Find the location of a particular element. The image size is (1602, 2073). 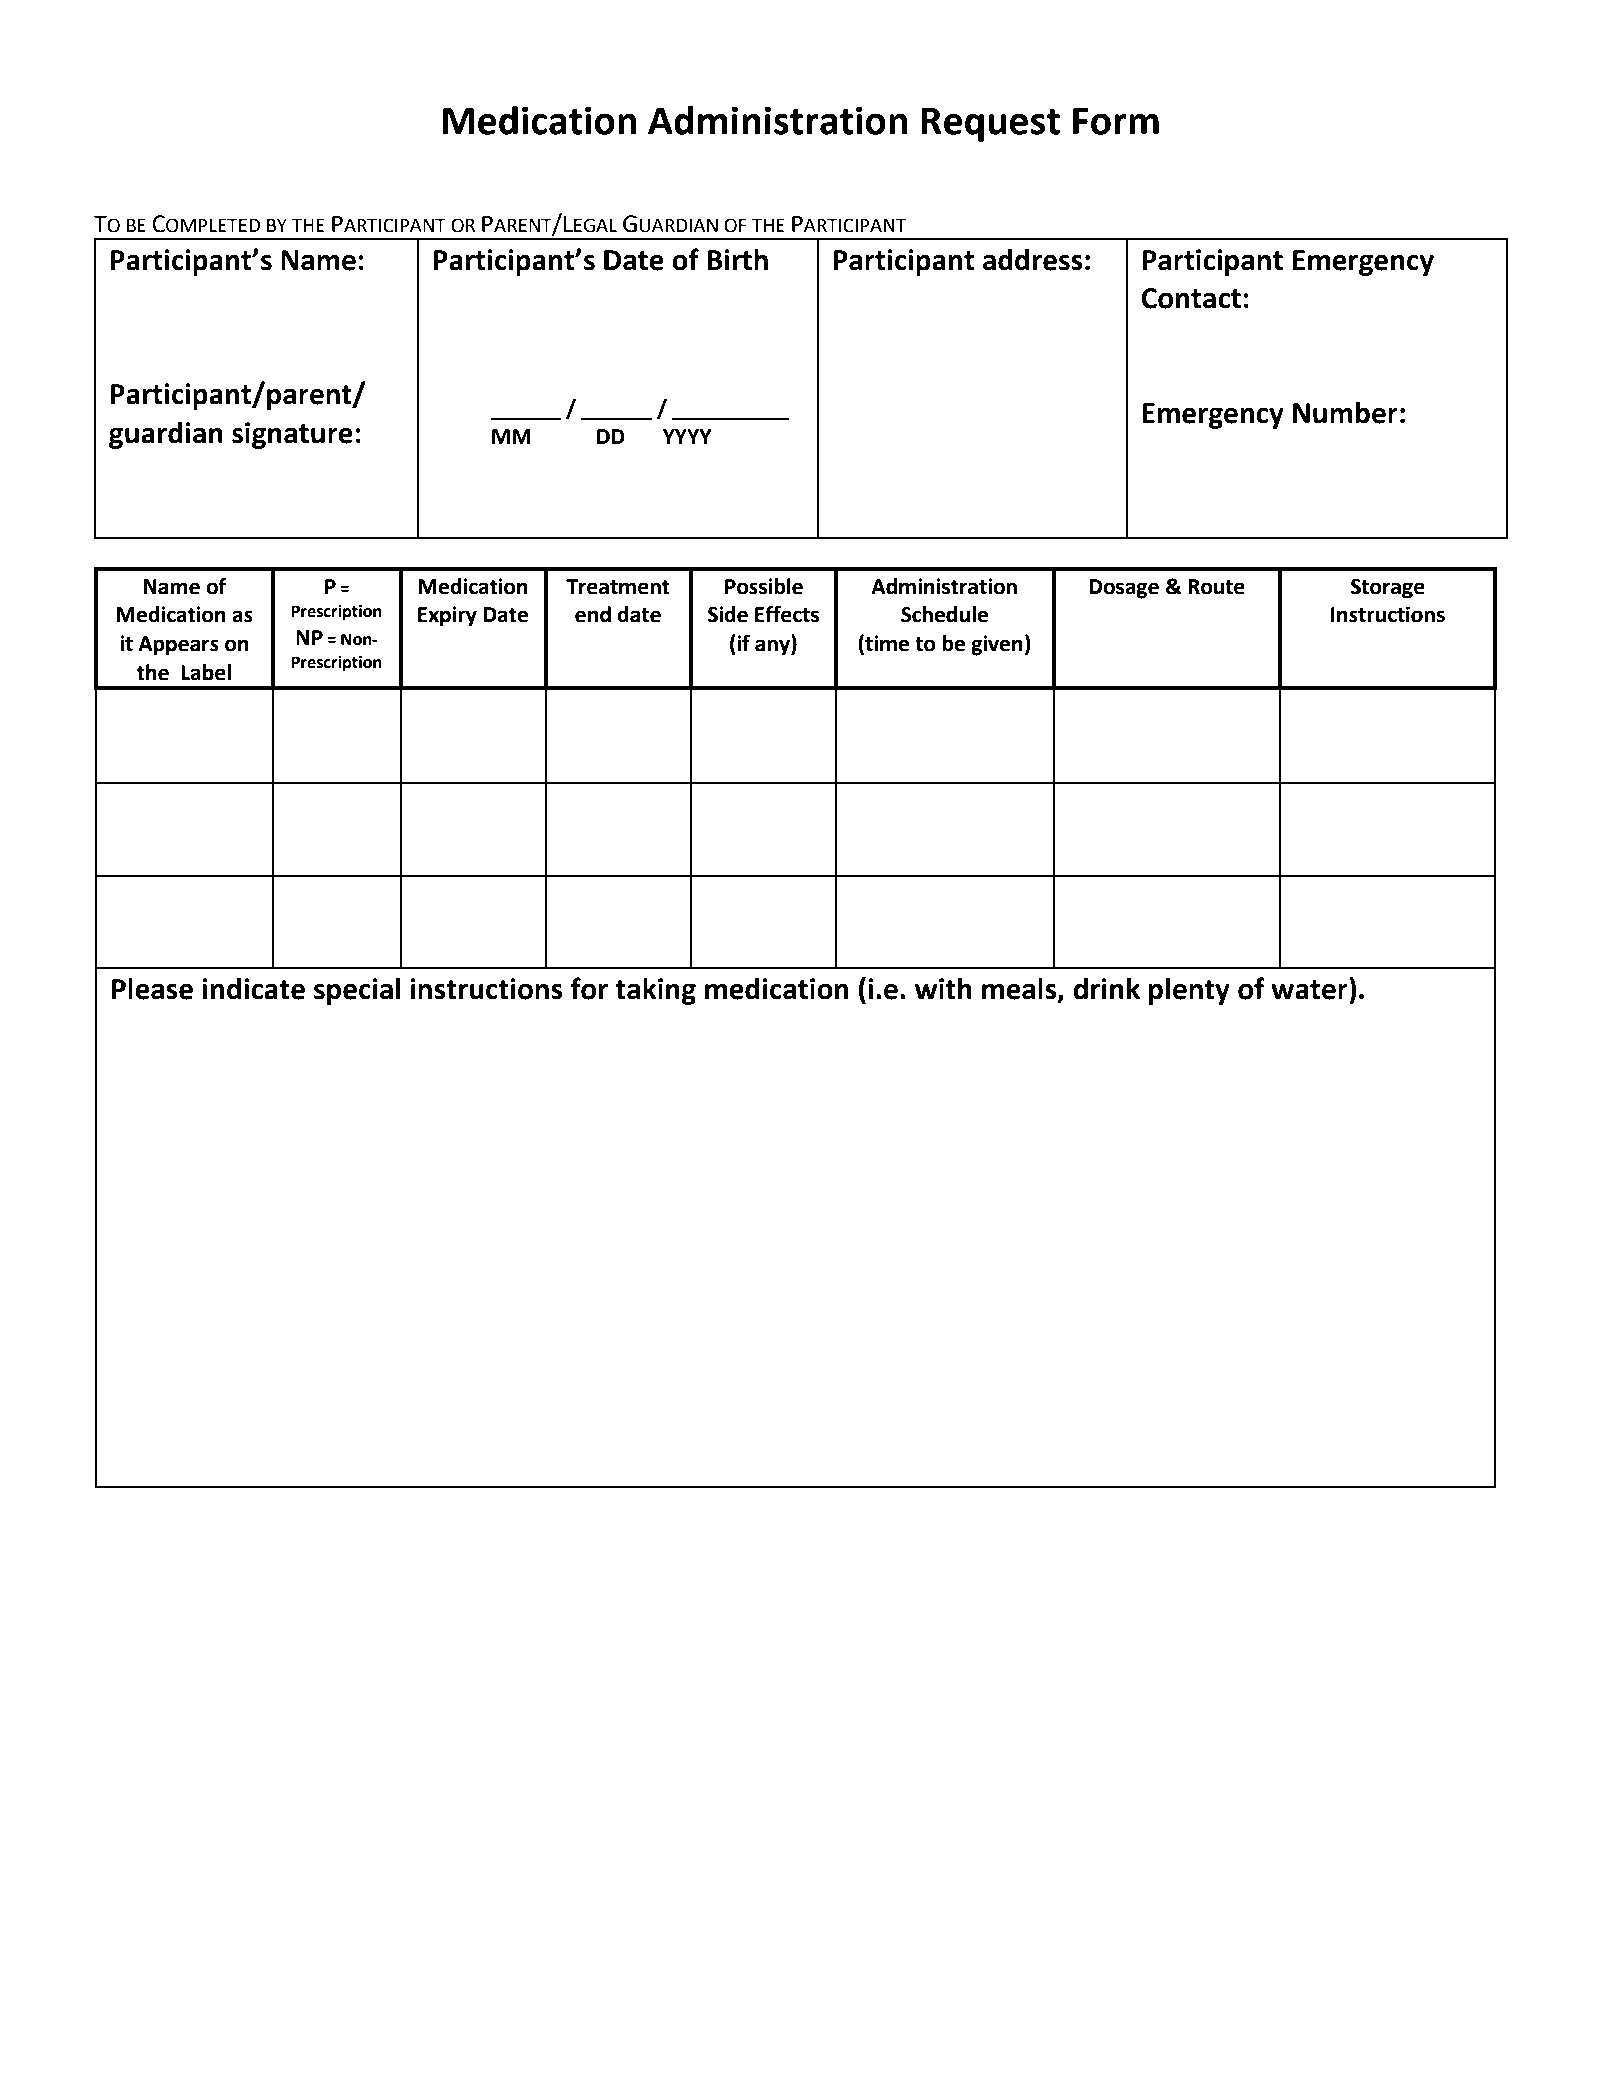

Possible is located at coordinates (764, 586).
